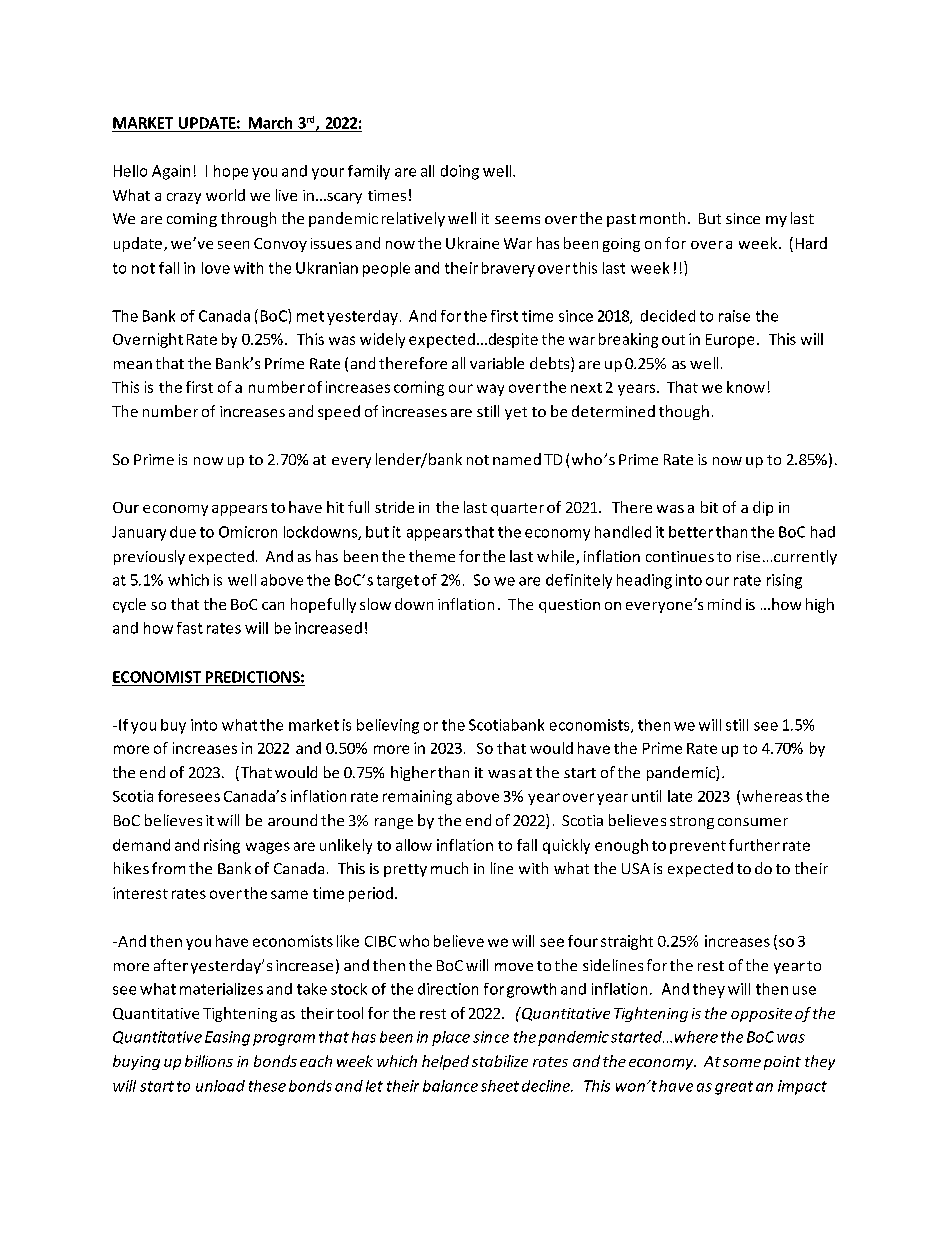 The height and width of the document is (1233, 952). What do you see at coordinates (724, 604) in the document?
I see `mind` at bounding box center [724, 604].
